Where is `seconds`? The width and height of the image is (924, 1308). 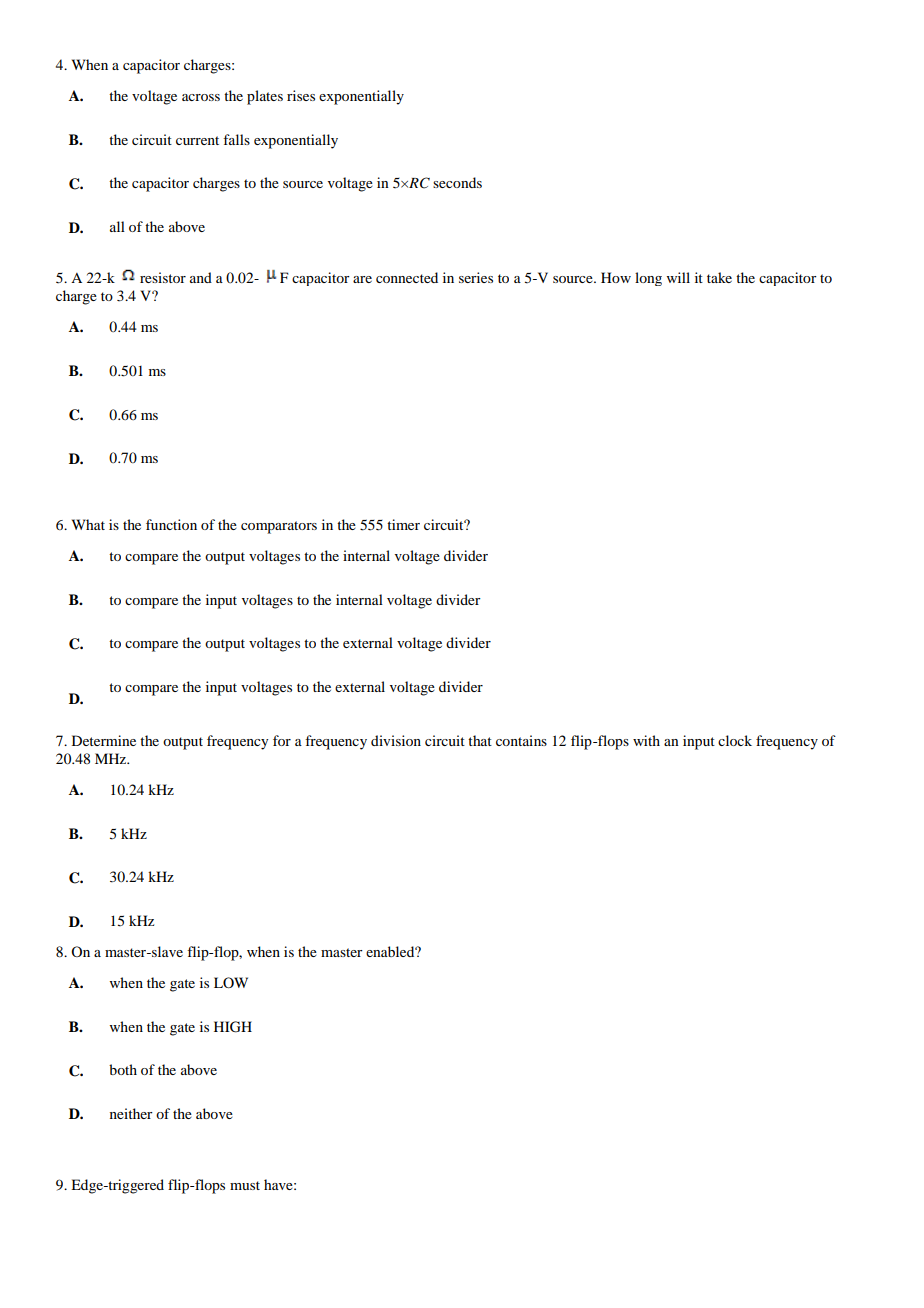 seconds is located at coordinates (457, 182).
